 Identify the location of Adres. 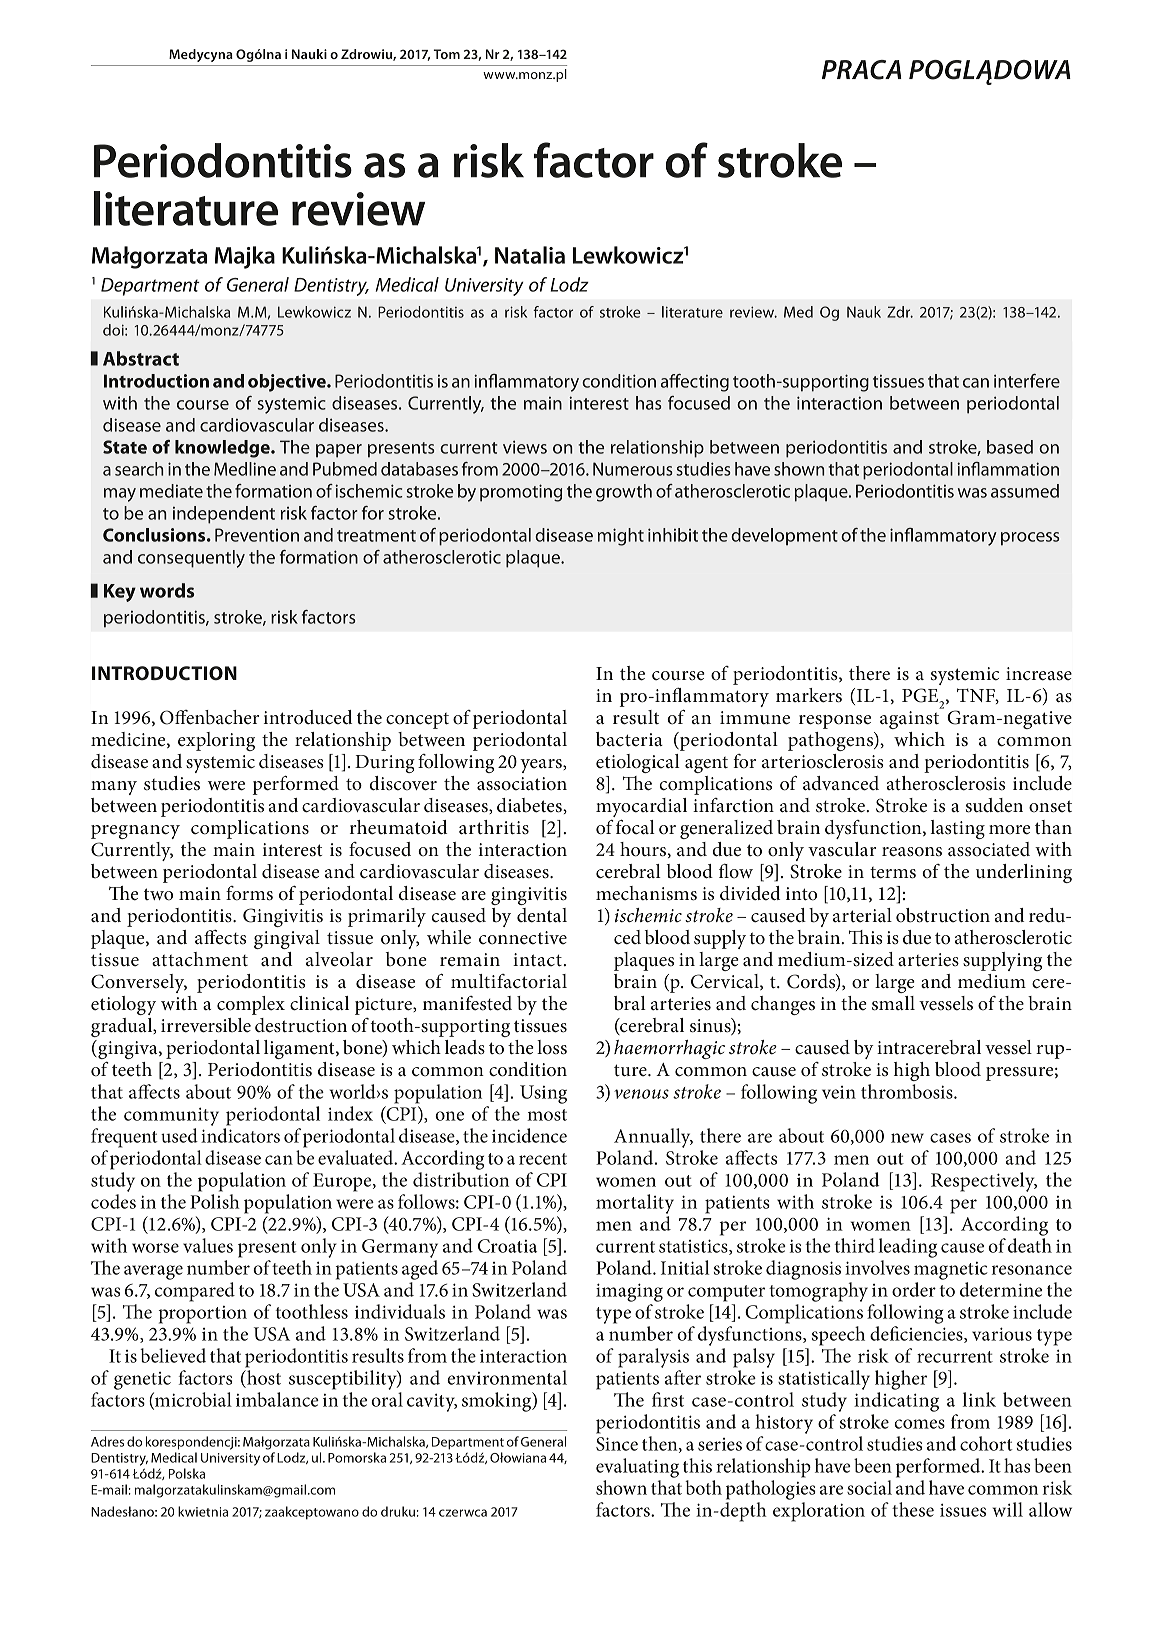
(107, 1441).
